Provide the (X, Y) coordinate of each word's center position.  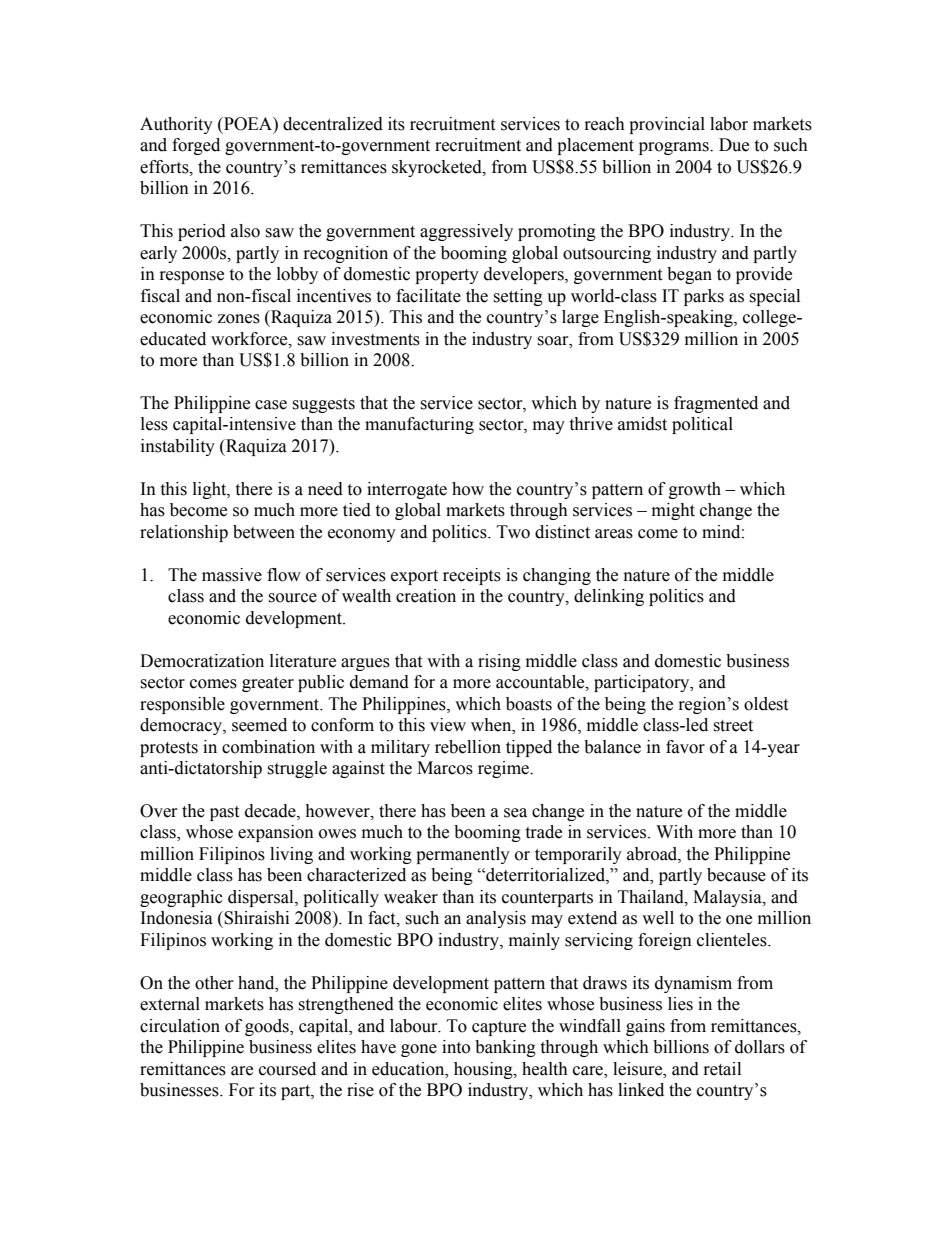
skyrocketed (438, 168)
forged (196, 146)
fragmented (716, 404)
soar (554, 341)
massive (232, 575)
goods (268, 1027)
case (271, 405)
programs (675, 148)
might (673, 511)
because (736, 875)
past (224, 813)
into (456, 1047)
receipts (472, 576)
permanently (463, 855)
